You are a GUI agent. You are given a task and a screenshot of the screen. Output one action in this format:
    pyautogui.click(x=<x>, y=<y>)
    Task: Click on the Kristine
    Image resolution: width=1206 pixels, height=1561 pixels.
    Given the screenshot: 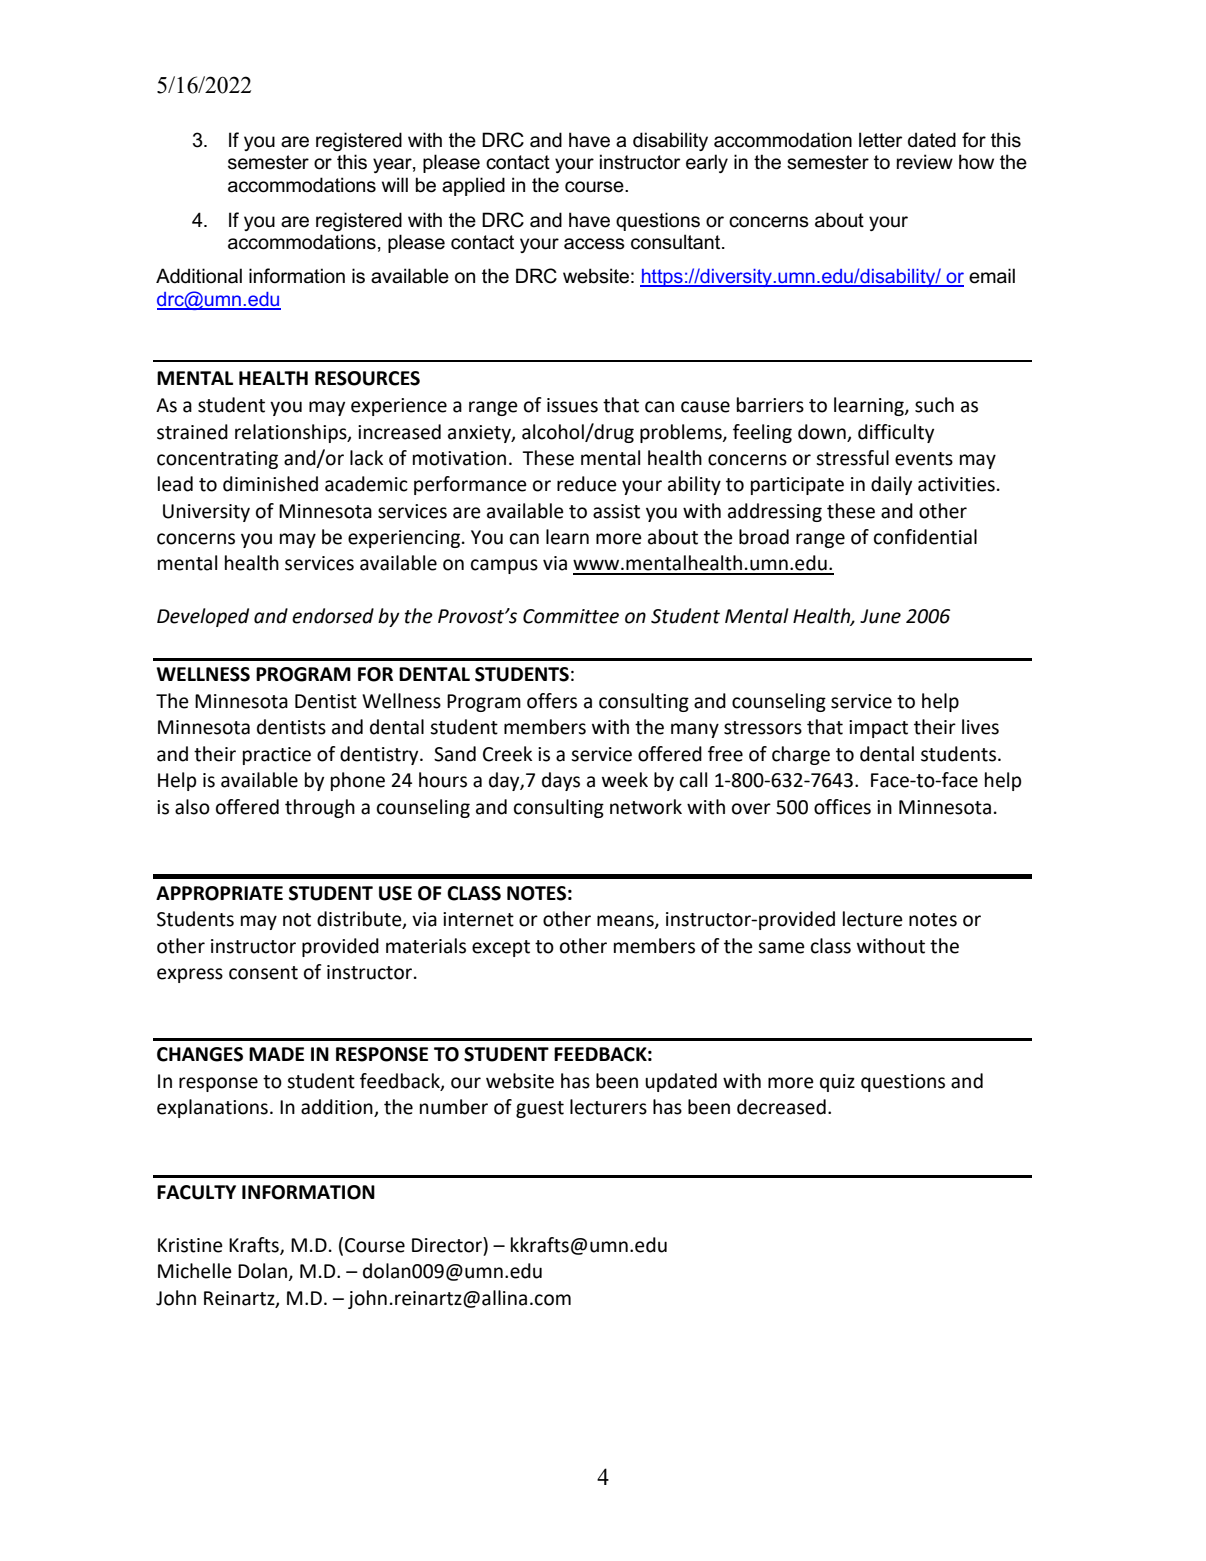 What is the action you would take?
    pyautogui.click(x=190, y=1245)
